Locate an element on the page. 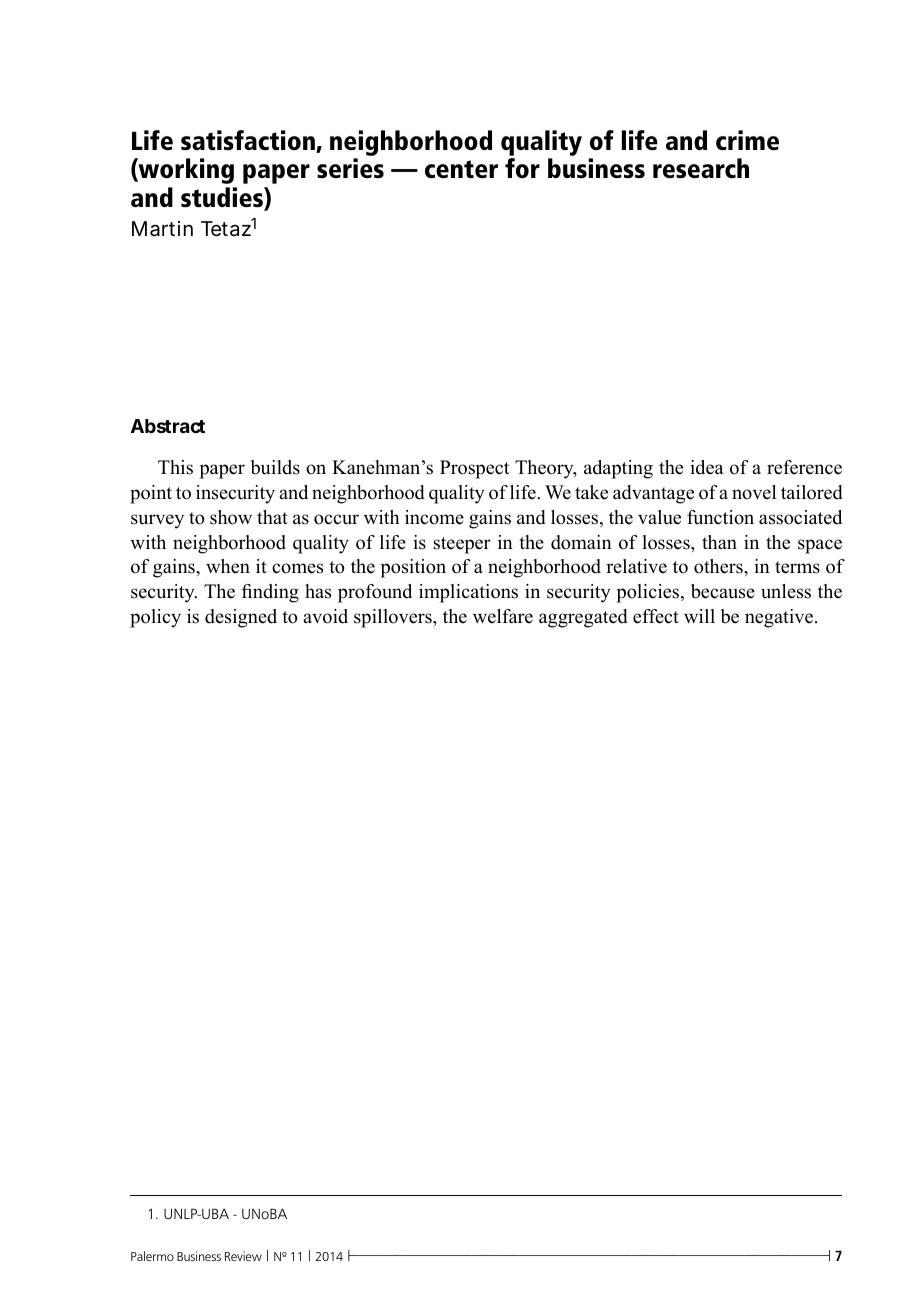 Image resolution: width=924 pixels, height=1305 pixels. studies is located at coordinates (223, 198).
